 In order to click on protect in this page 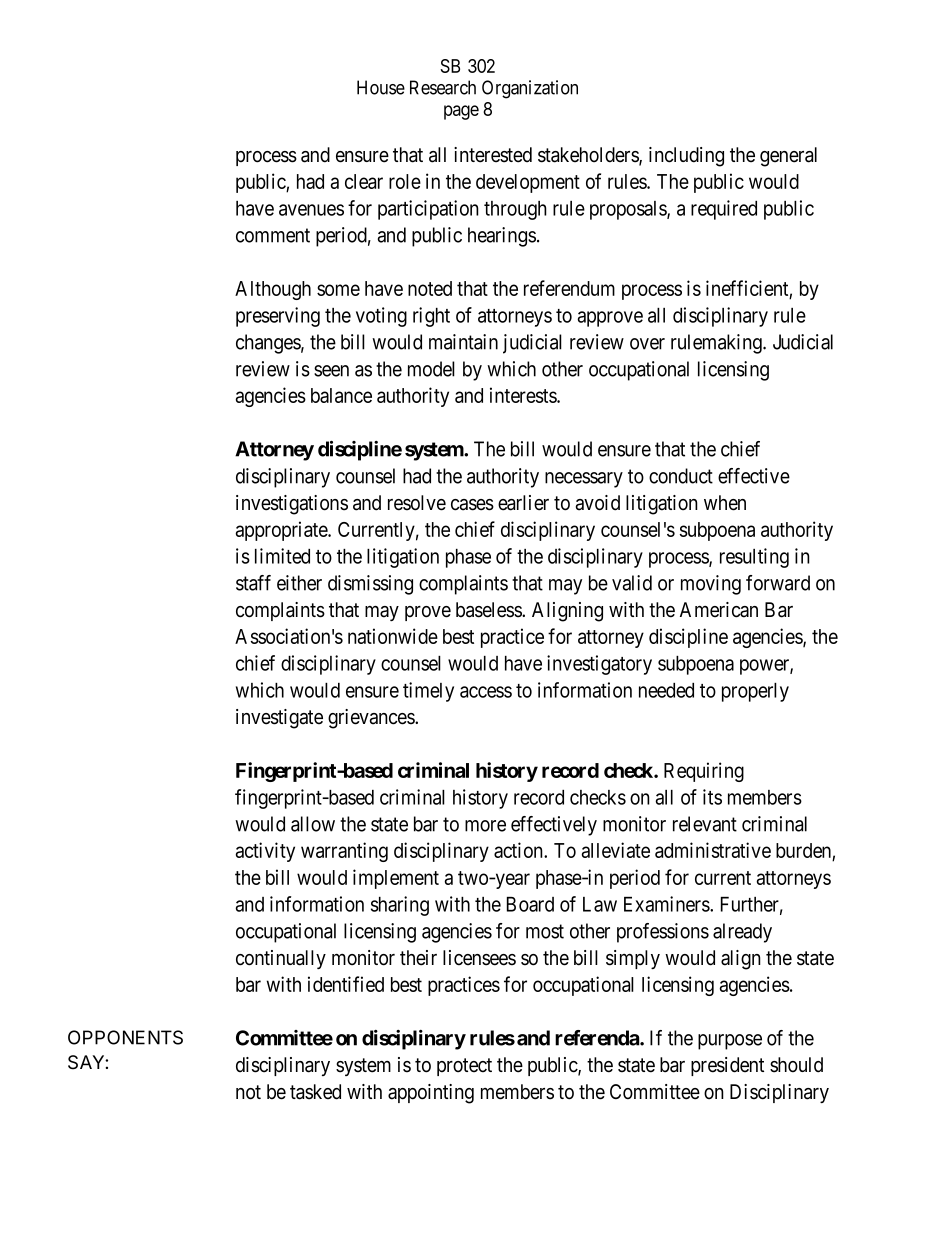, I will do `click(464, 1067)`.
